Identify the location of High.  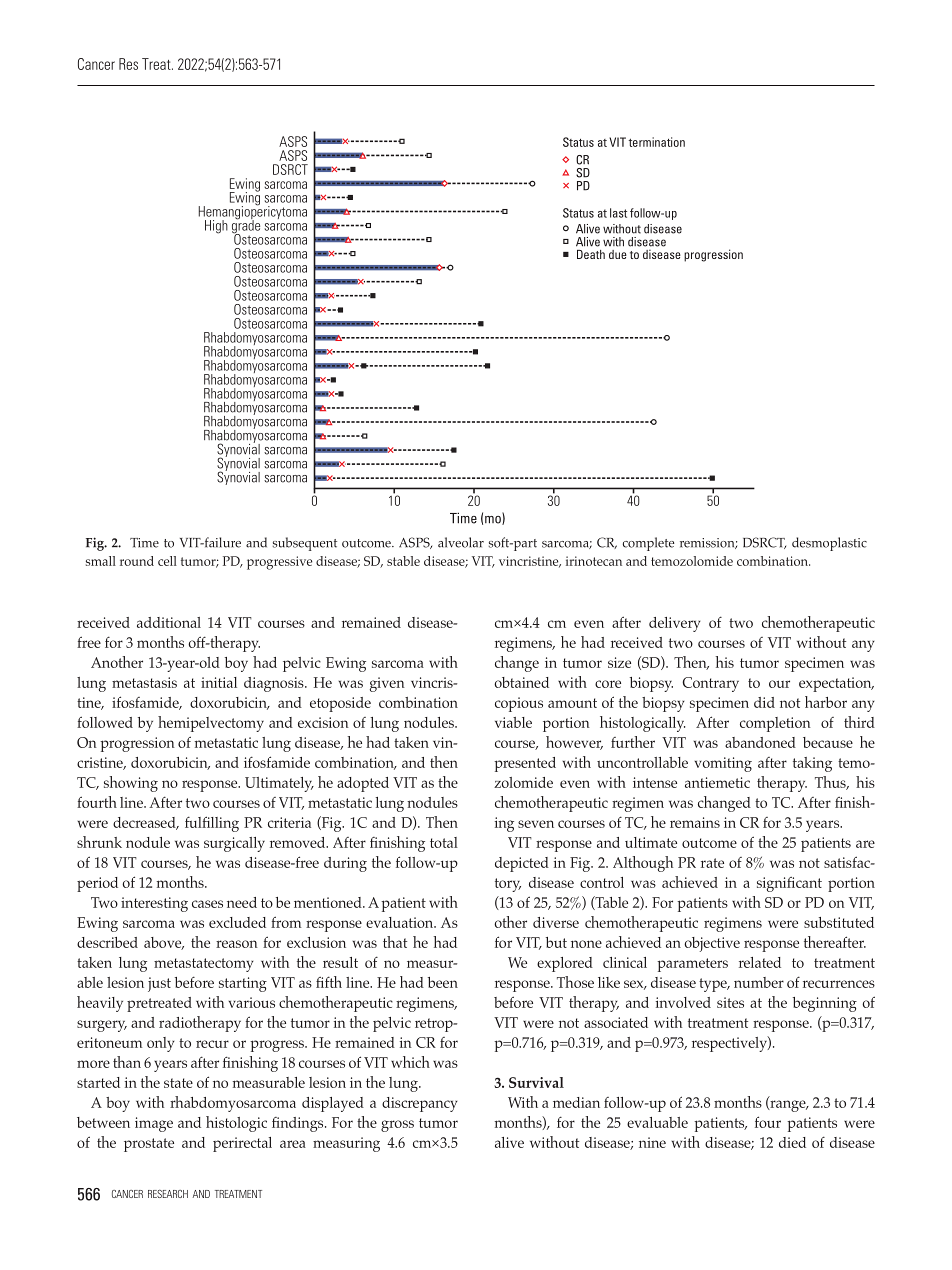
(216, 227).
